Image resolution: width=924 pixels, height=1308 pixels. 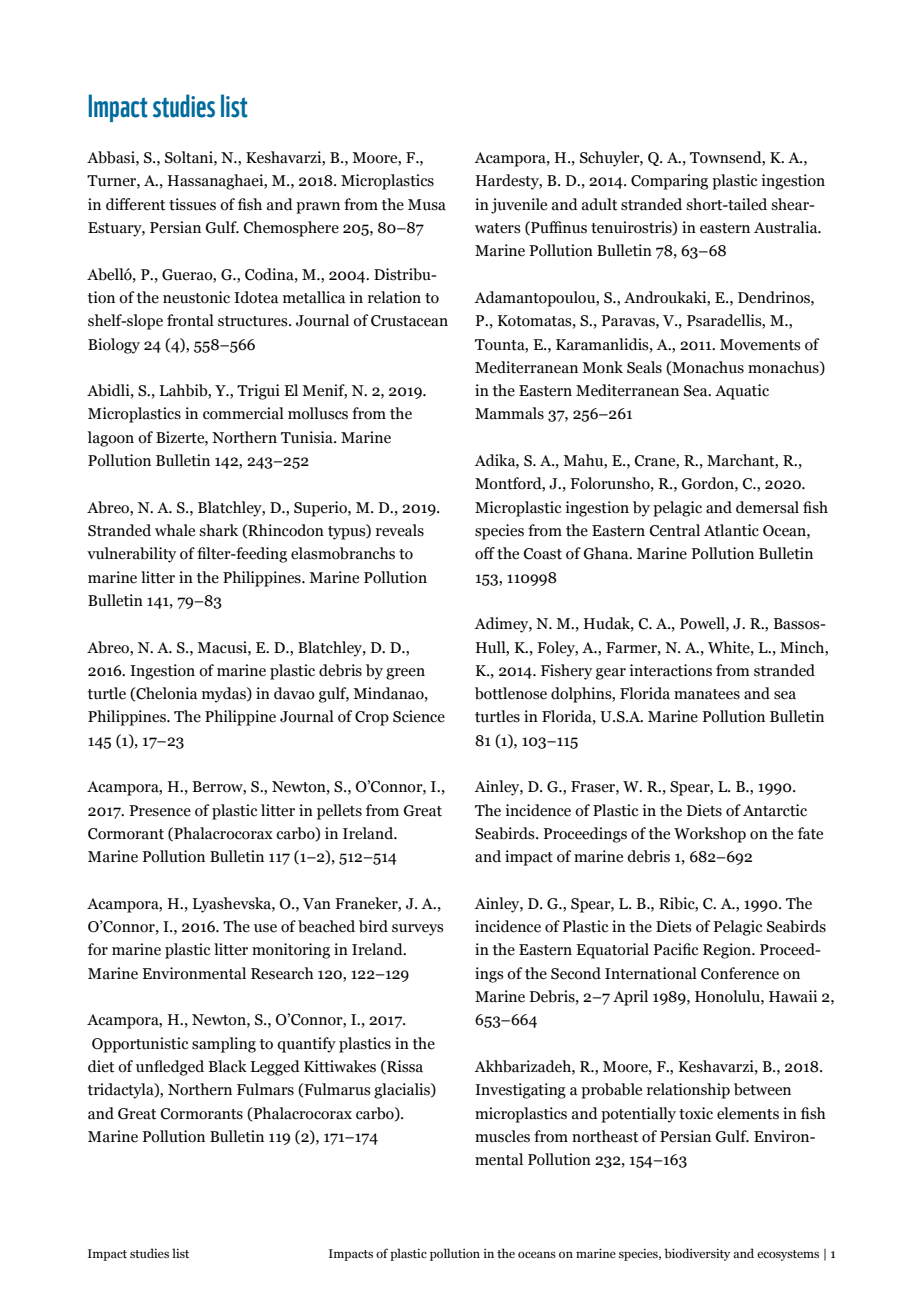 I want to click on off, so click(x=485, y=553).
